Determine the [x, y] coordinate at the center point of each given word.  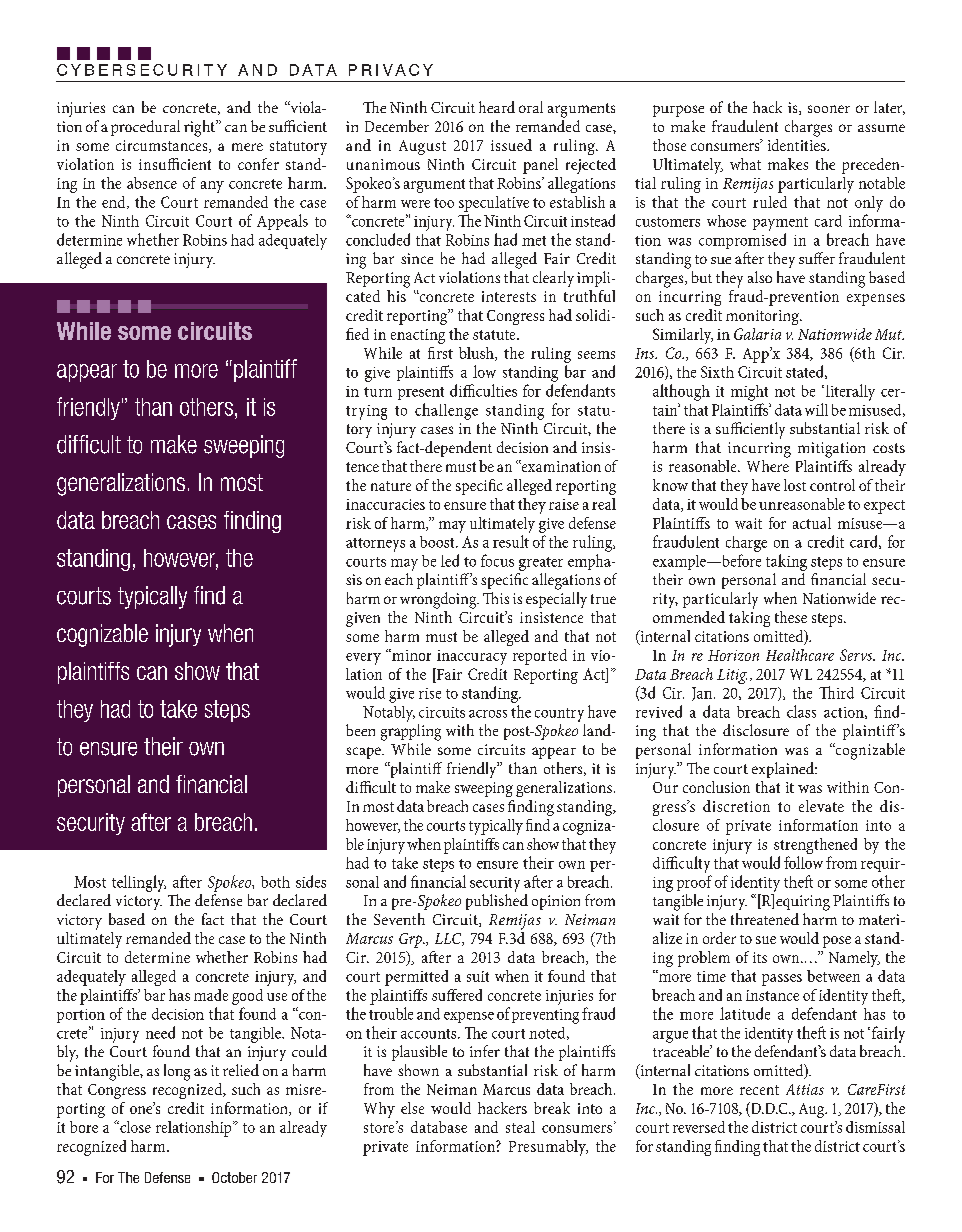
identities [798, 143]
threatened [765, 919]
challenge [446, 411]
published [497, 902]
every [363, 659]
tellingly [139, 883]
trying [366, 412]
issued [511, 145]
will [816, 409]
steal [520, 1127]
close [134, 1127]
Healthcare [800, 655]
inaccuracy [472, 657]
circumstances [163, 146]
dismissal [875, 1127]
